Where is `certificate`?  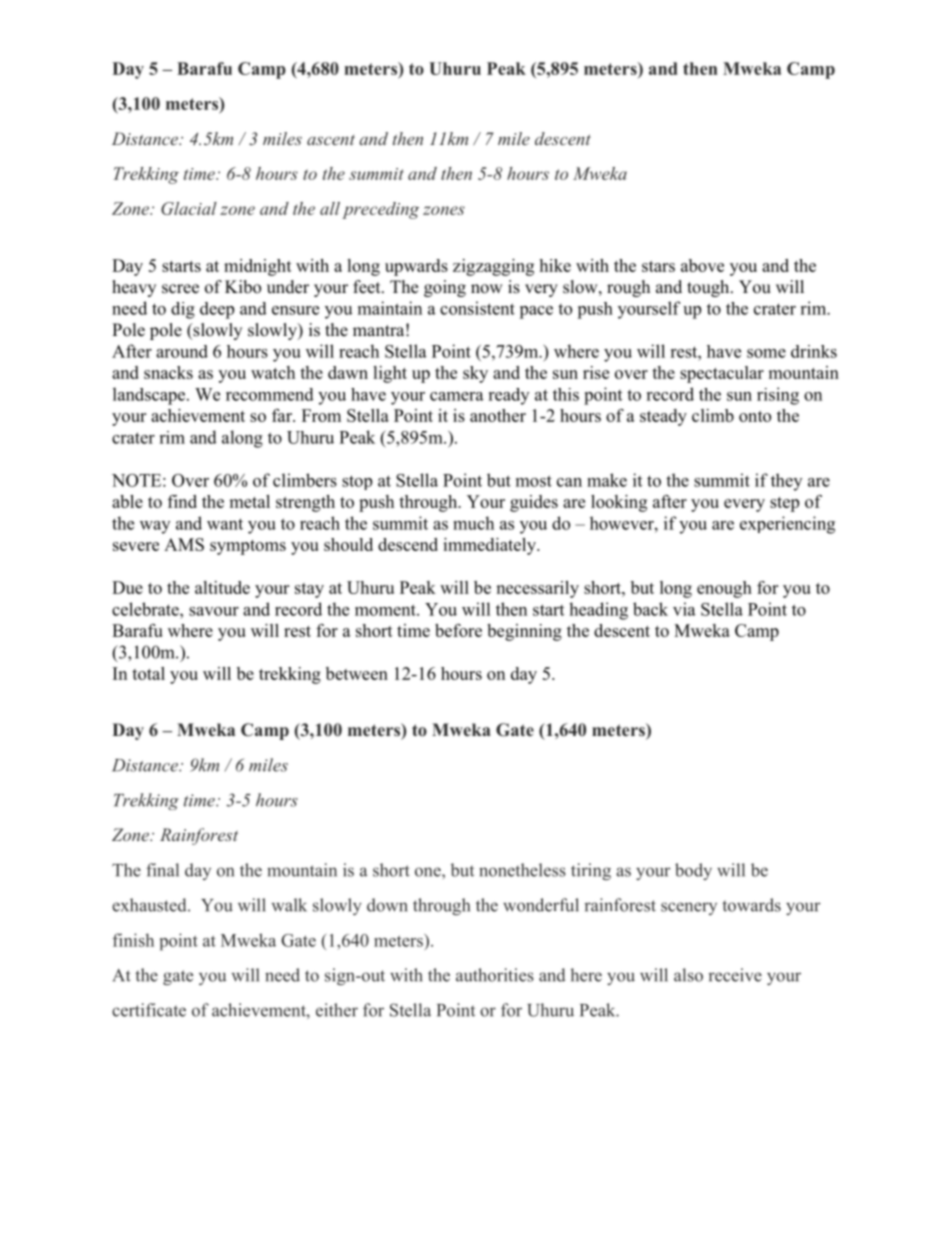 certificate is located at coordinates (149, 1010).
